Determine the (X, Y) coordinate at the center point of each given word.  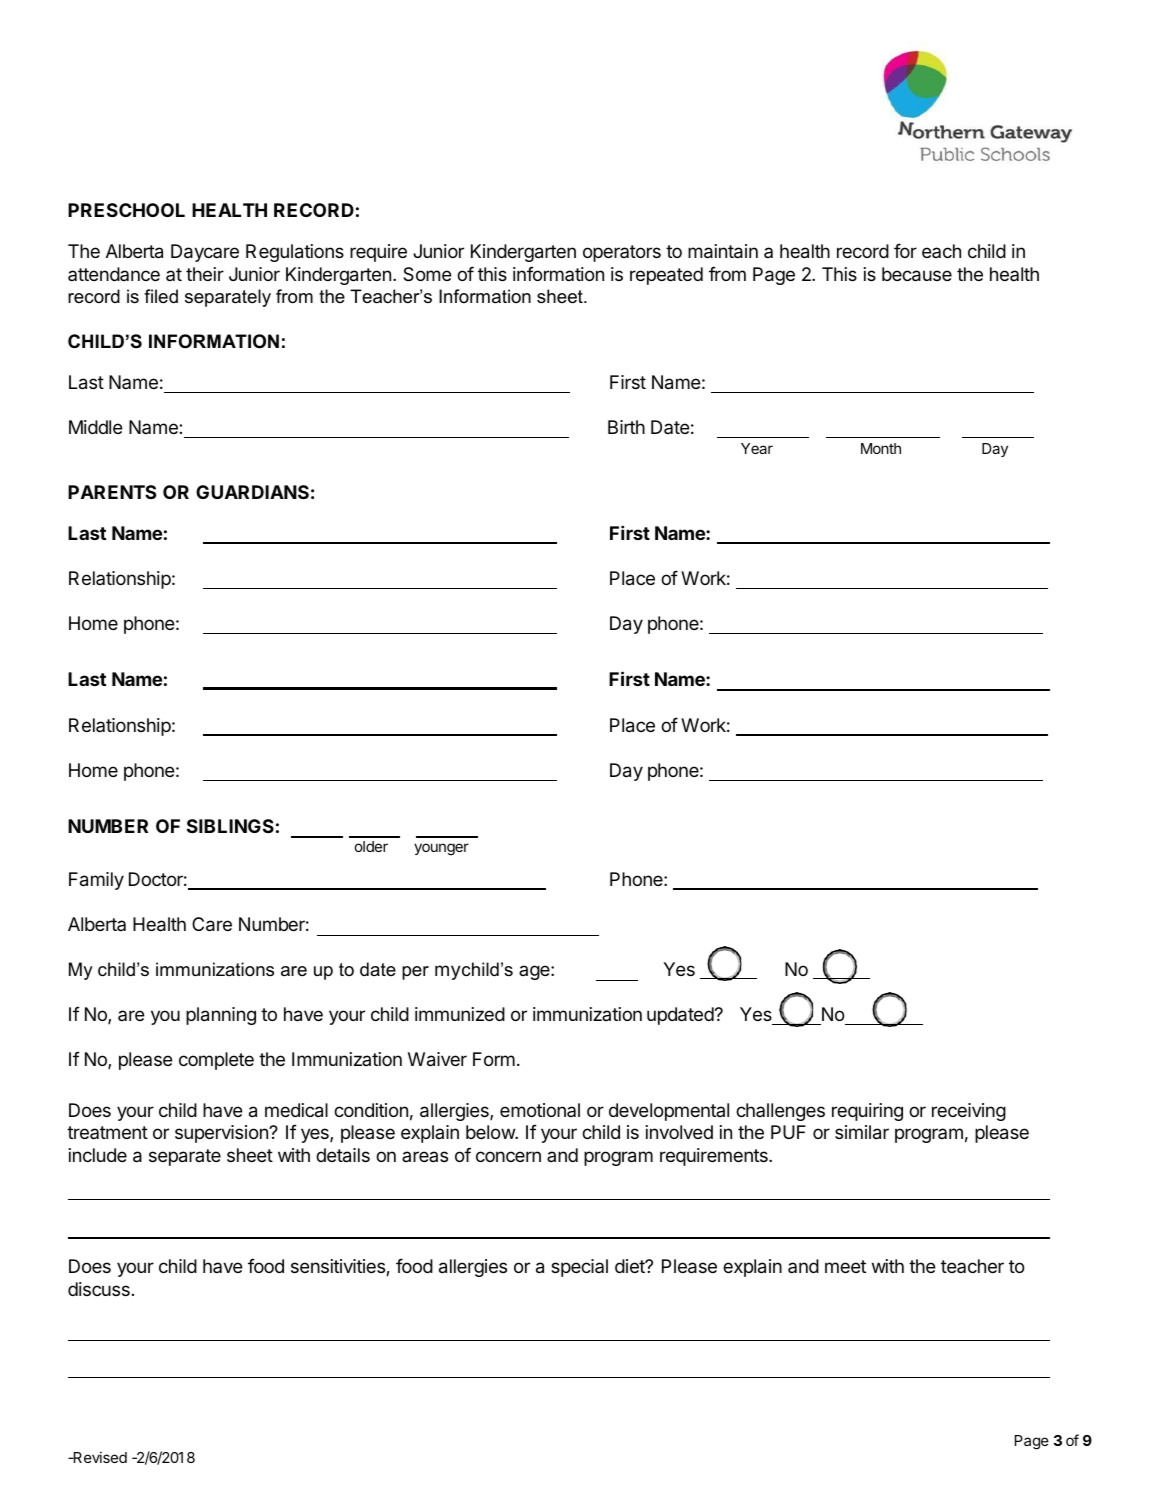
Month (881, 448)
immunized (460, 1014)
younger (441, 849)
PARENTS (112, 492)
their (205, 274)
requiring (867, 1112)
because (917, 274)
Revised (99, 1457)
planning (221, 1016)
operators (622, 253)
